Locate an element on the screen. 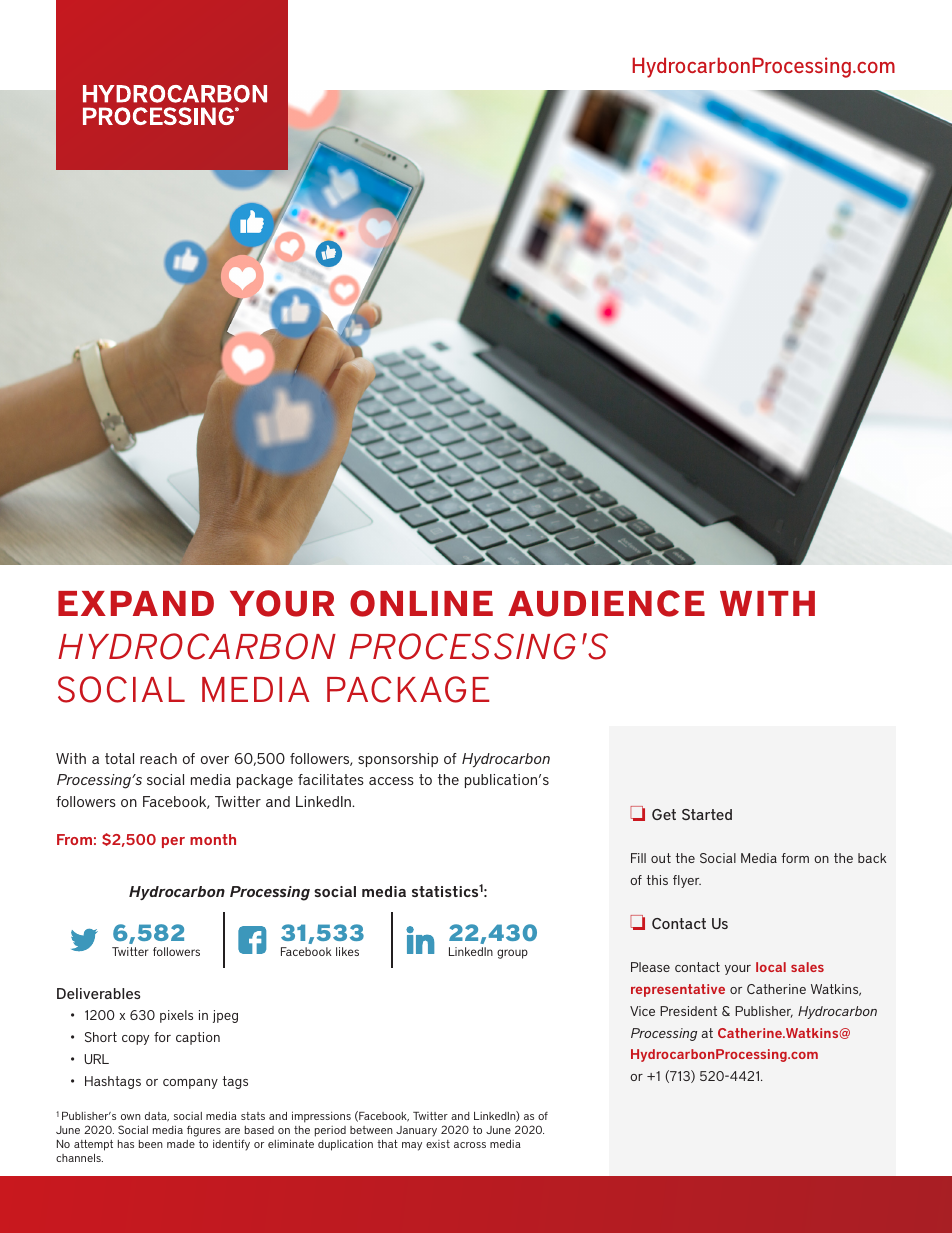  exist is located at coordinates (438, 1144).
